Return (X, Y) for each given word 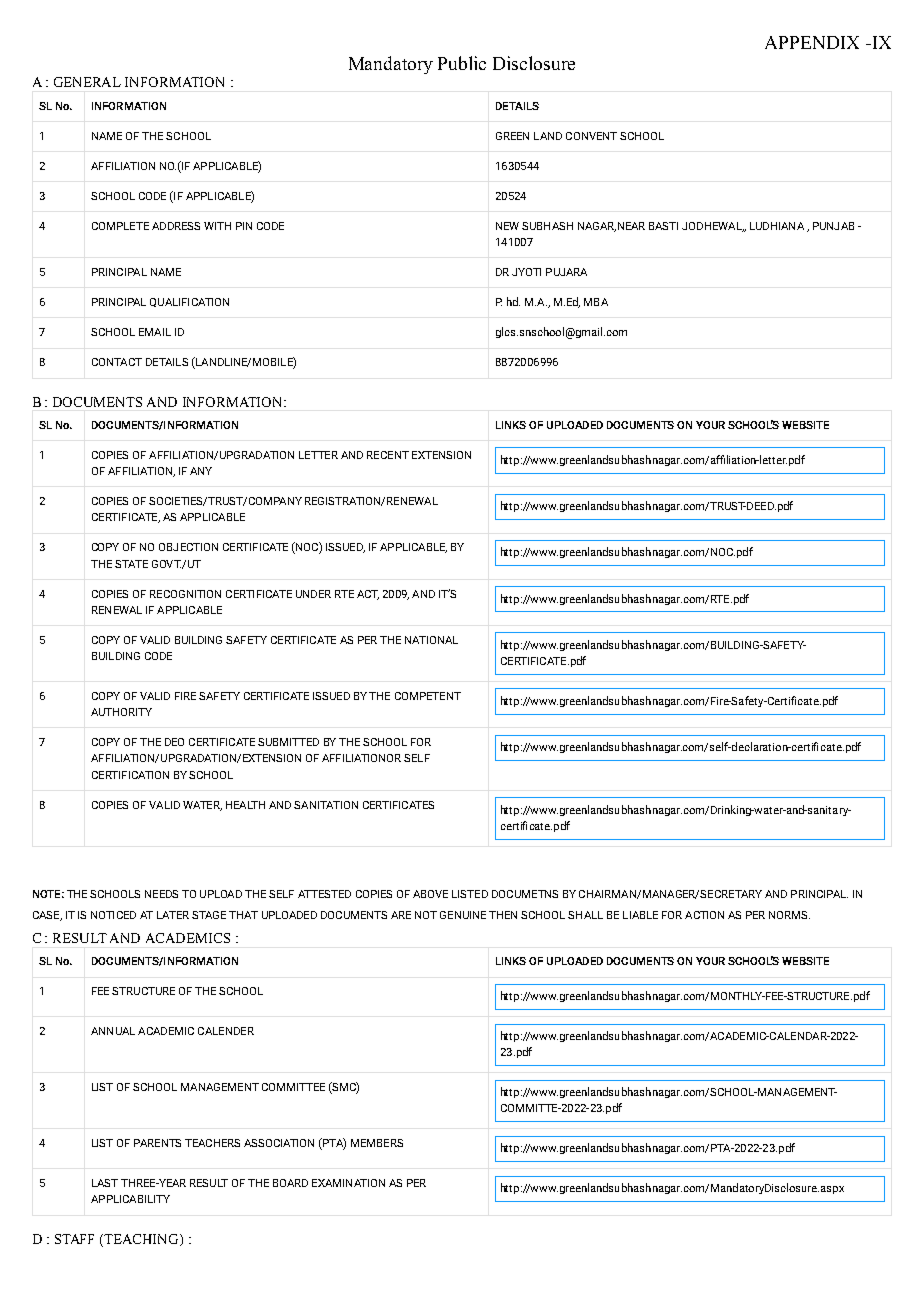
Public (462, 63)
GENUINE (463, 915)
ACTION (704, 915)
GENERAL (87, 82)
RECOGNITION (185, 594)
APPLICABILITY (130, 1199)
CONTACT (117, 362)
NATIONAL (431, 640)
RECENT (388, 455)
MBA (596, 302)
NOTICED (113, 915)
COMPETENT (428, 696)
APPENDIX (812, 42)
